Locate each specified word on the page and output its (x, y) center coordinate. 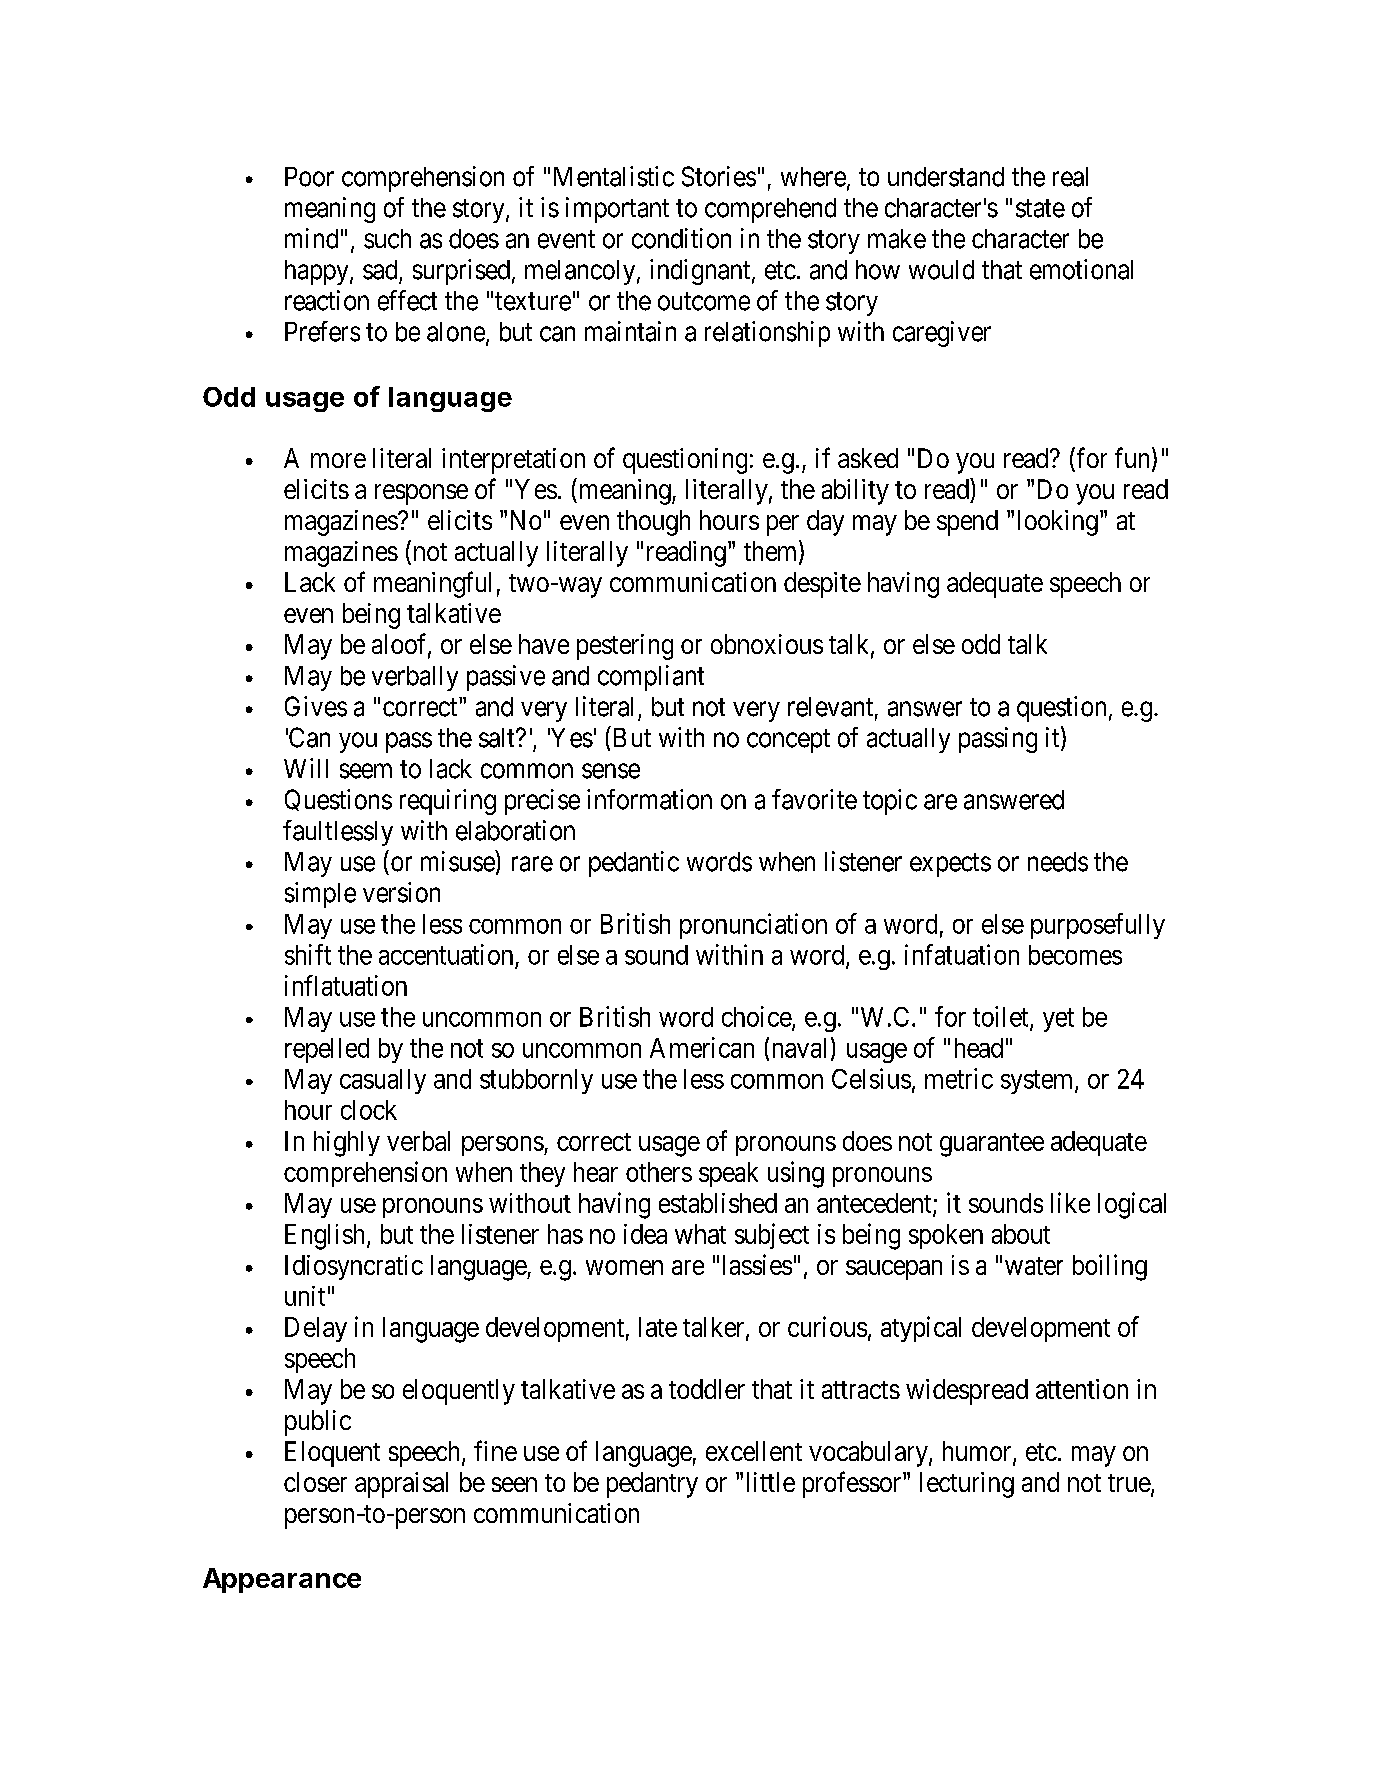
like (1070, 1202)
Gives (316, 706)
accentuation (446, 954)
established (718, 1203)
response (421, 494)
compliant (651, 678)
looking (1058, 523)
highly (347, 1144)
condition (681, 238)
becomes (1075, 955)
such (387, 239)
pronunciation (753, 926)
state (1040, 208)
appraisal (401, 1485)
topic (890, 802)
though (653, 523)
